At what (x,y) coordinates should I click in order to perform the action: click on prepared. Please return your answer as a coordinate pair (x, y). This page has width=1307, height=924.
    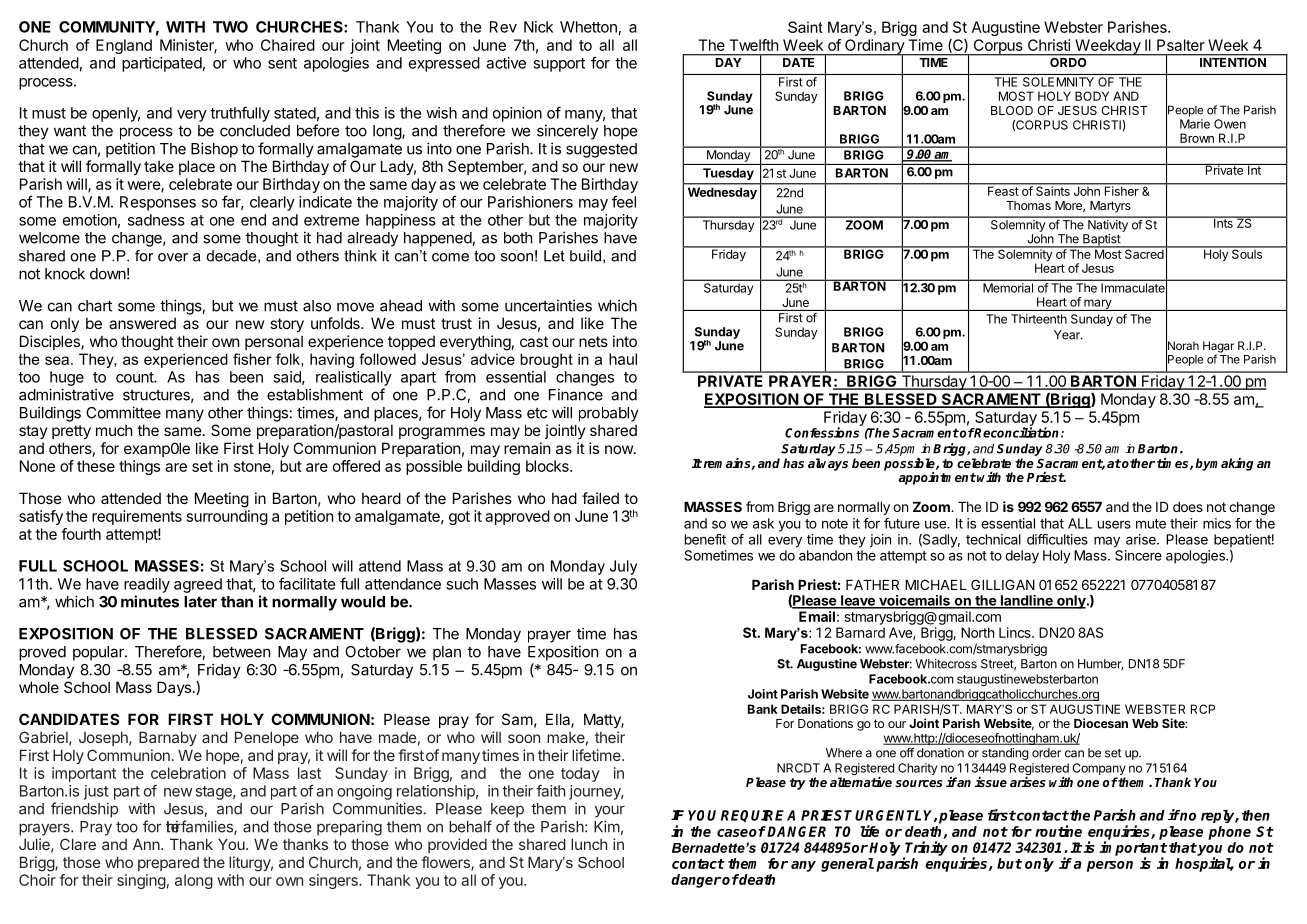
    Looking at the image, I should click on (168, 864).
